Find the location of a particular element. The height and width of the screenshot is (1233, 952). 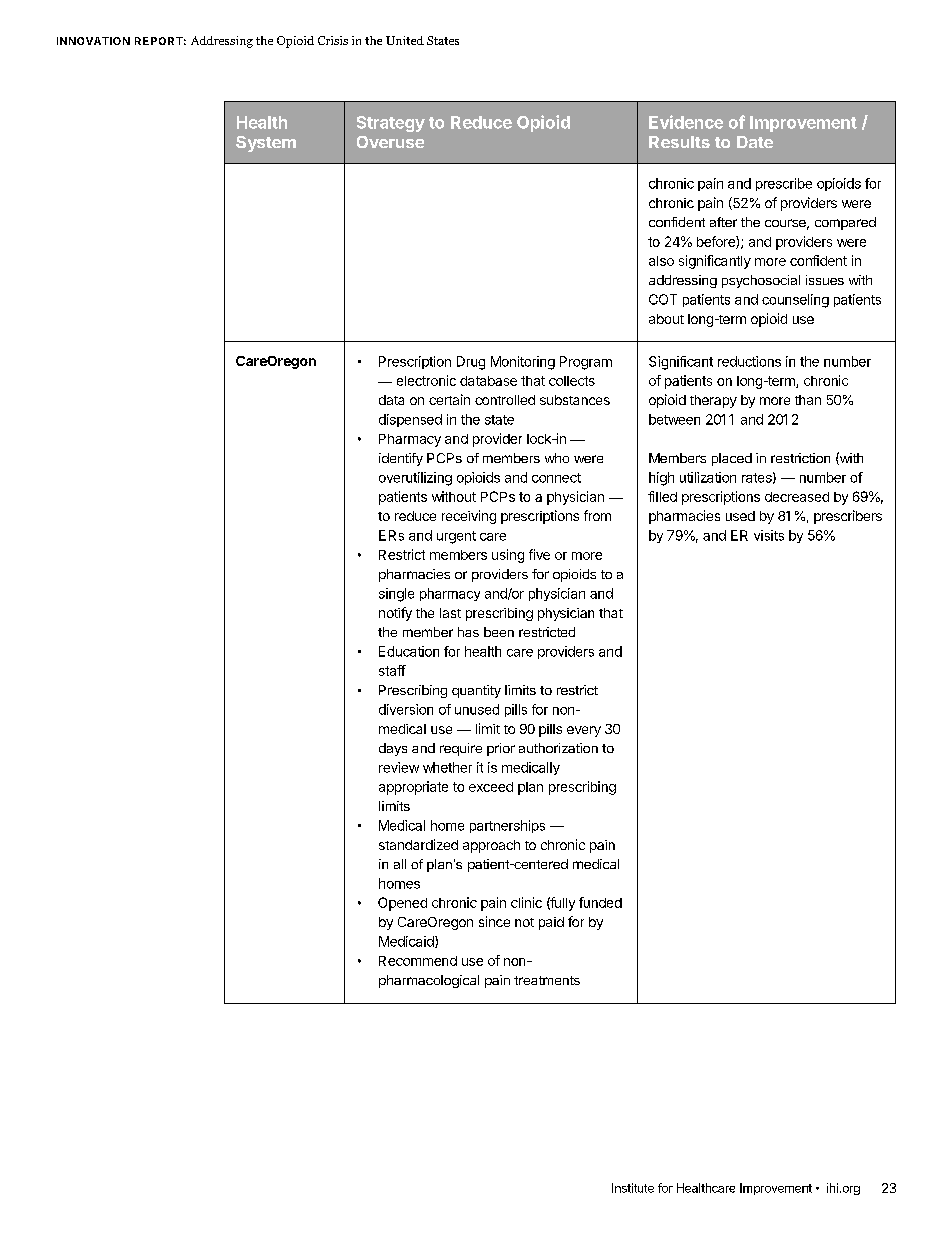

every is located at coordinates (584, 731).
